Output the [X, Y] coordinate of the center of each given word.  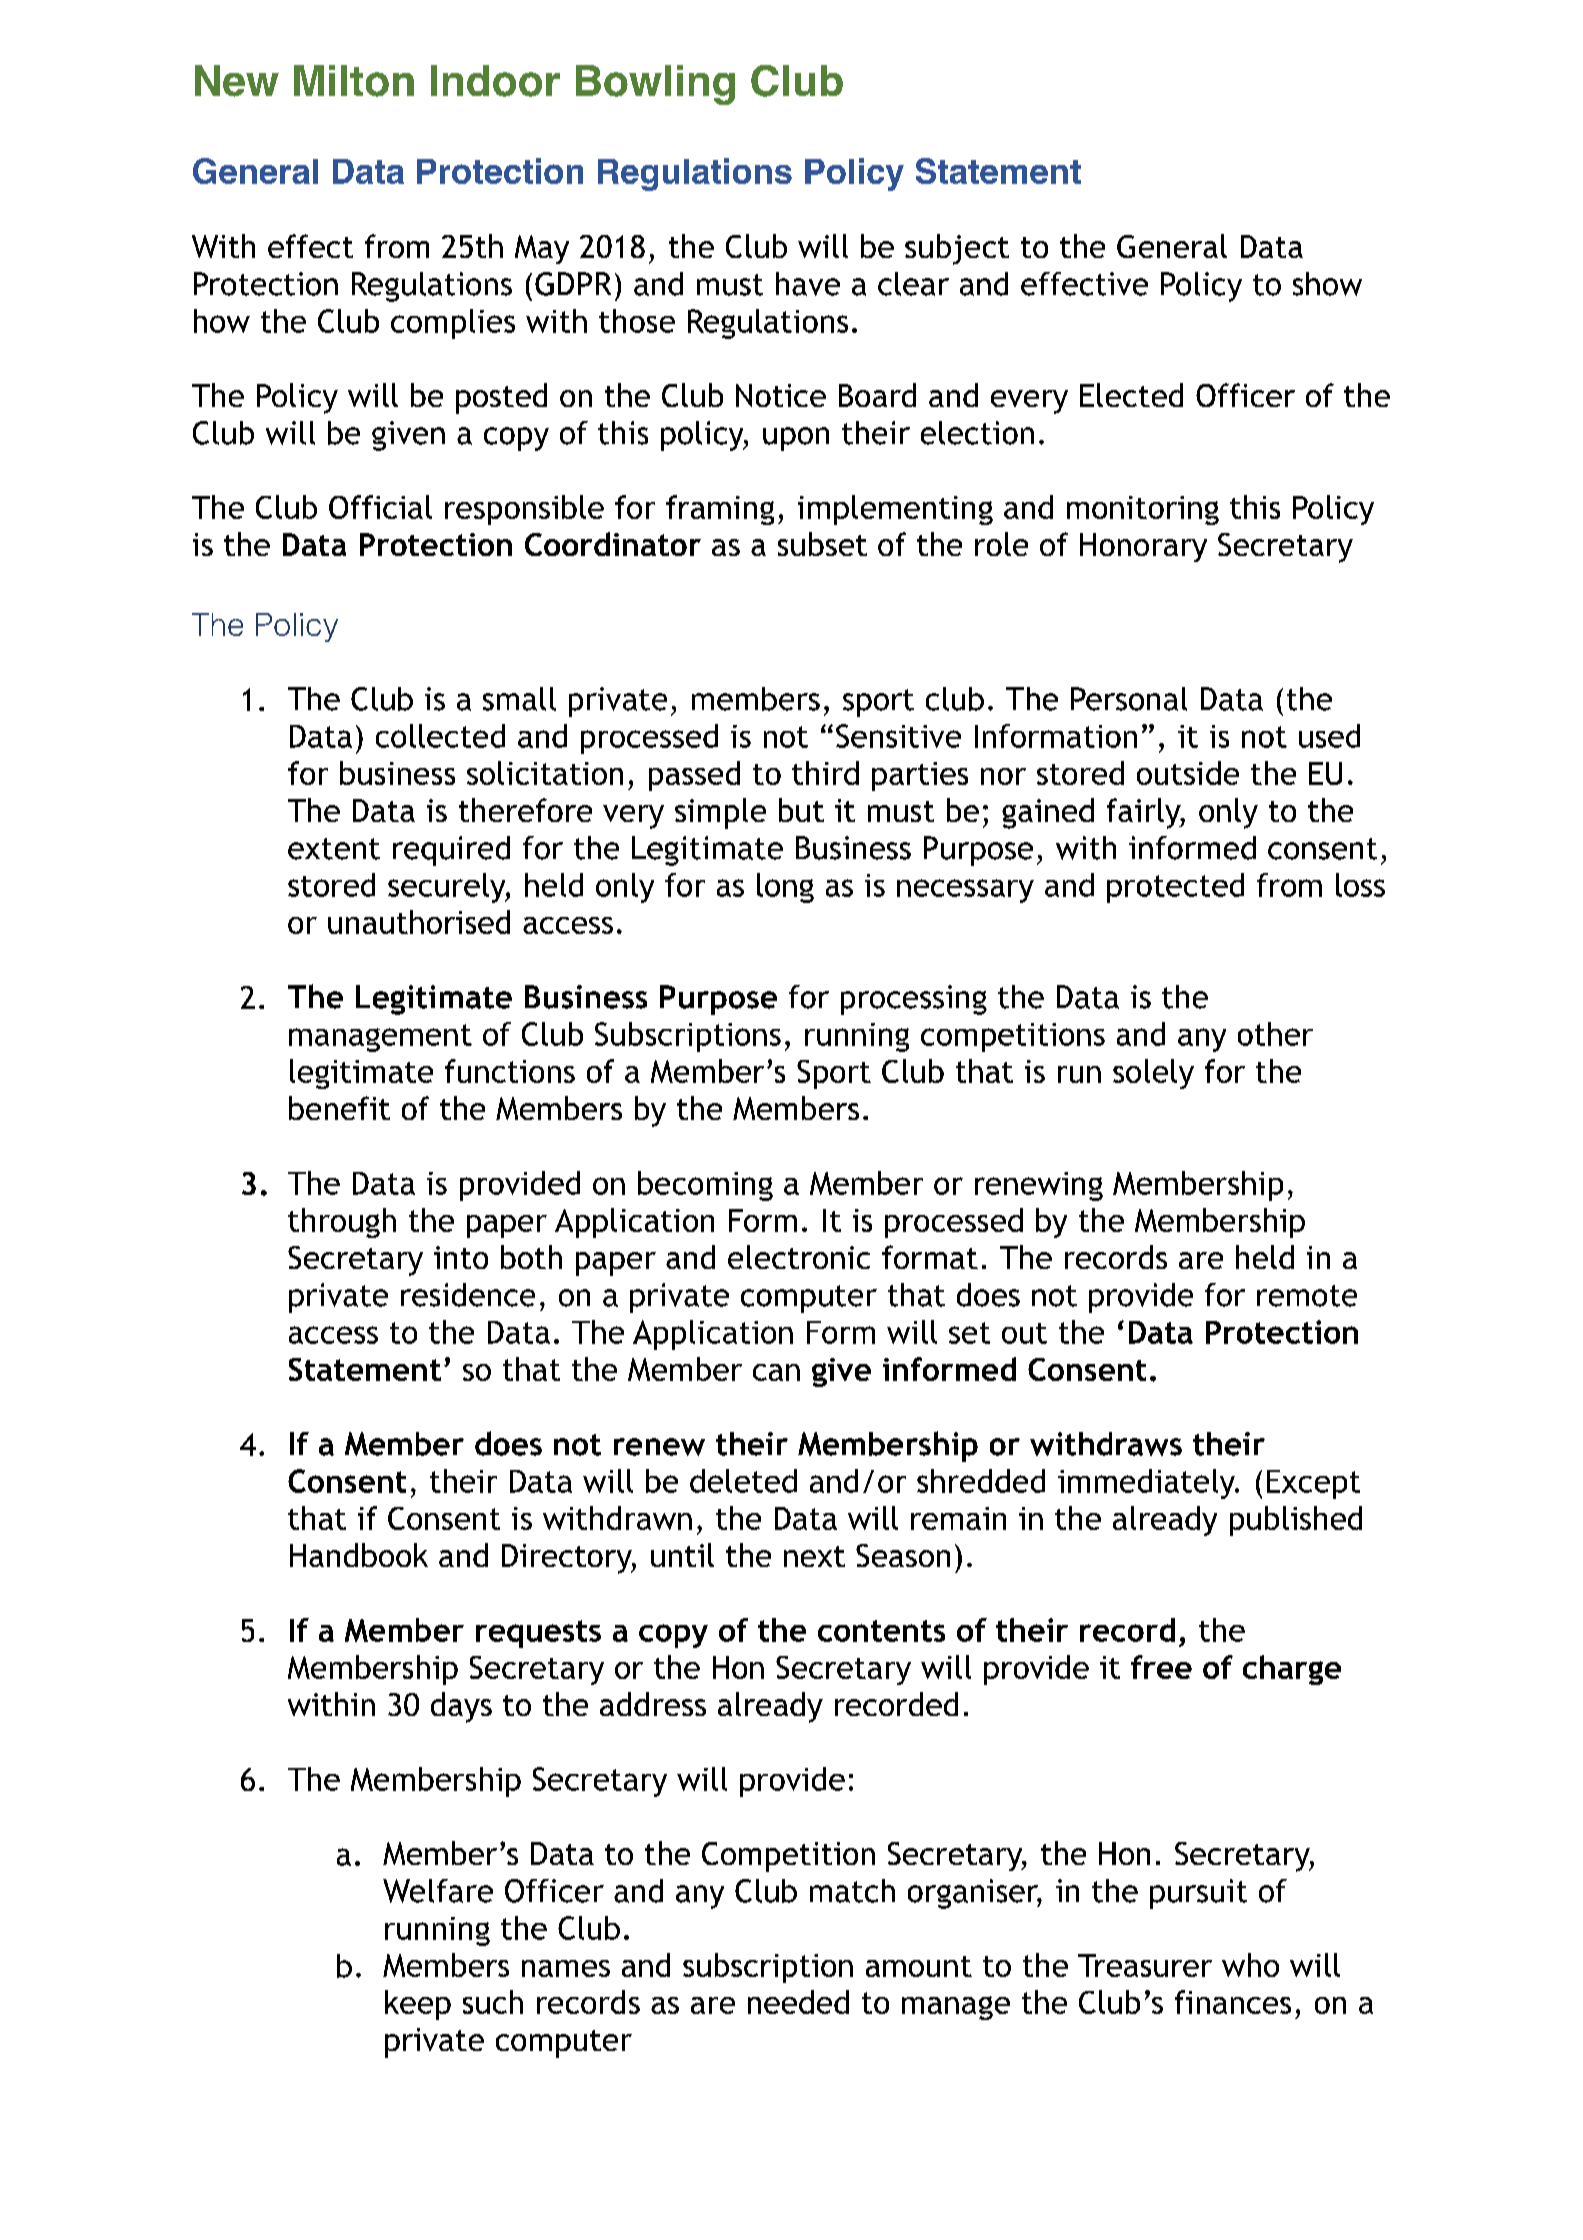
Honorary [1143, 547]
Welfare [438, 1891]
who [1250, 1965]
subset [822, 544]
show [1327, 284]
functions [510, 1071]
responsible [524, 510]
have [808, 284]
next [814, 1556]
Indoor [495, 81]
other [1275, 1034]
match [852, 1891]
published [1296, 1521]
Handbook [359, 1555]
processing [914, 1000]
